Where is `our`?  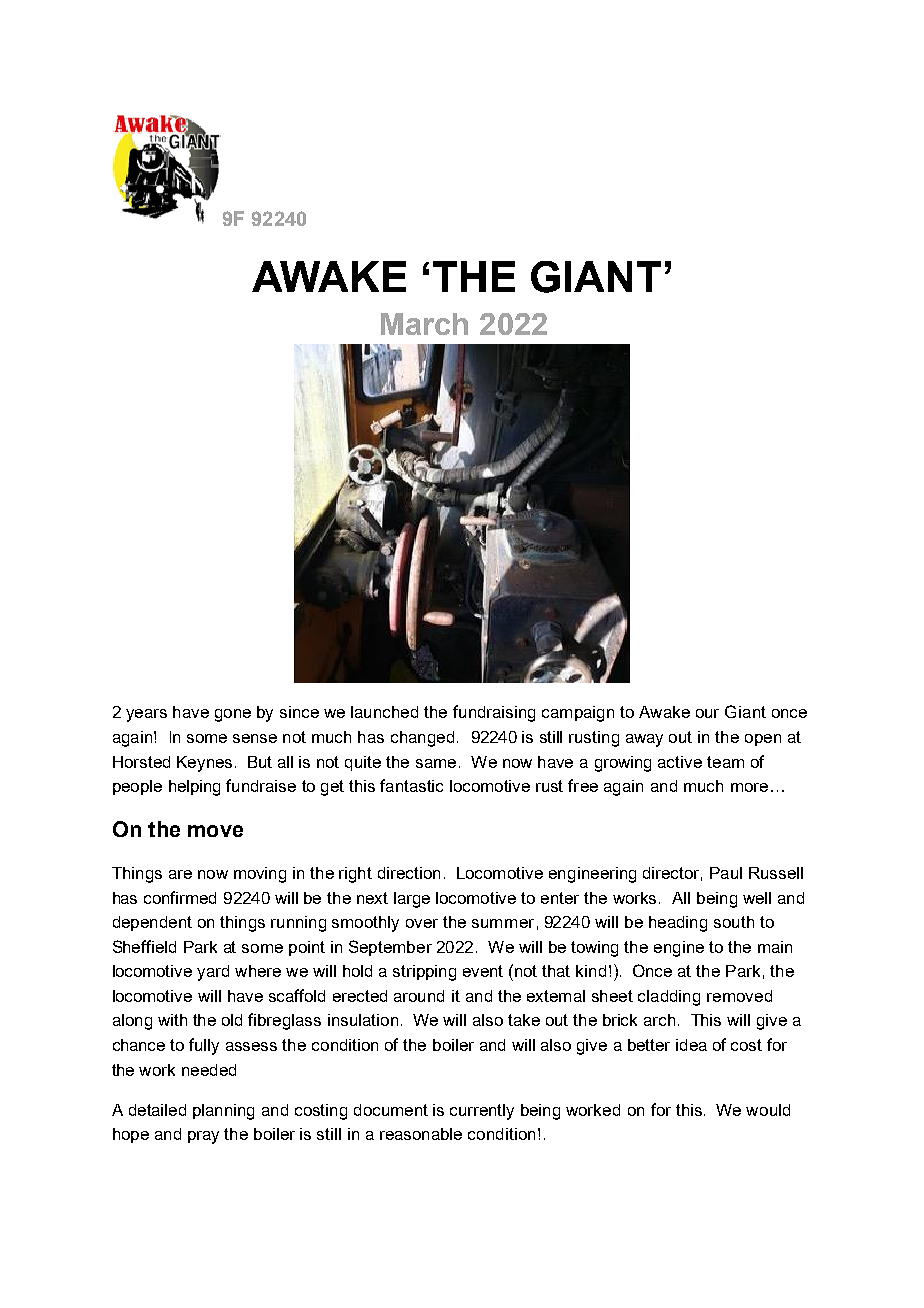 our is located at coordinates (707, 713).
